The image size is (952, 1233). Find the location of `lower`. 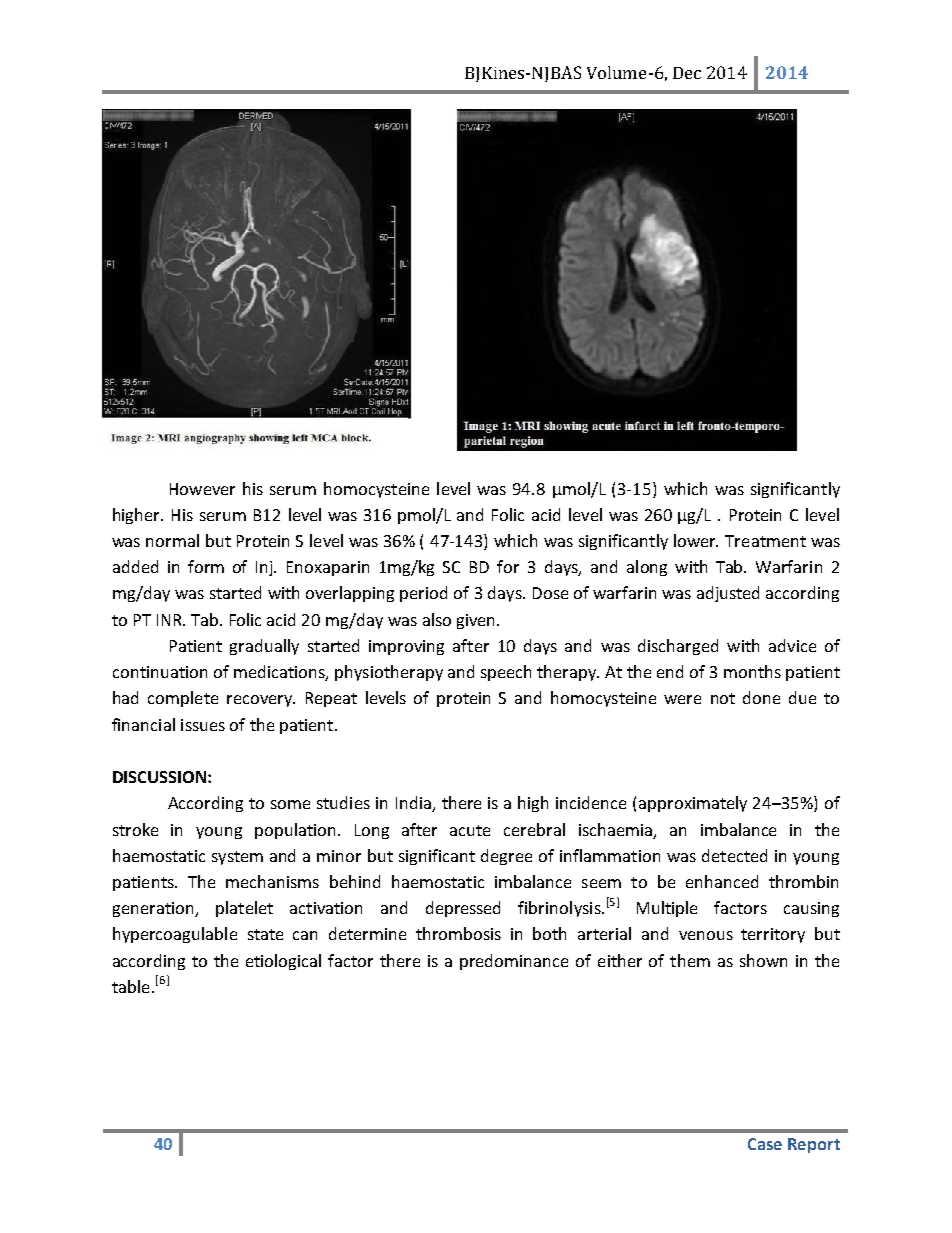

lower is located at coordinates (696, 540).
